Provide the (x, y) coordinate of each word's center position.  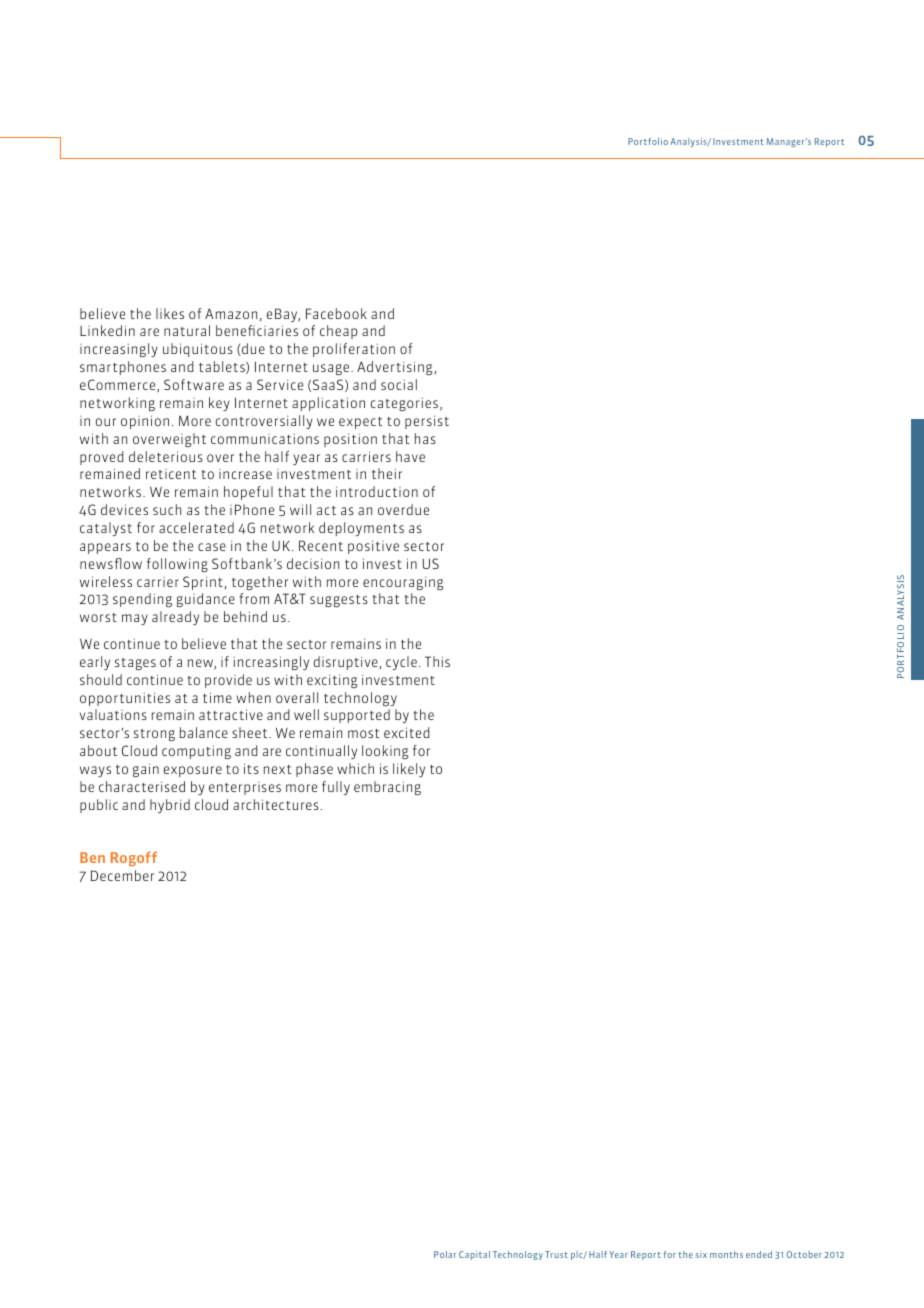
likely (409, 770)
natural (187, 330)
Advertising (396, 368)
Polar (445, 1254)
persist (427, 422)
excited (407, 732)
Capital (474, 1255)
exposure (193, 771)
